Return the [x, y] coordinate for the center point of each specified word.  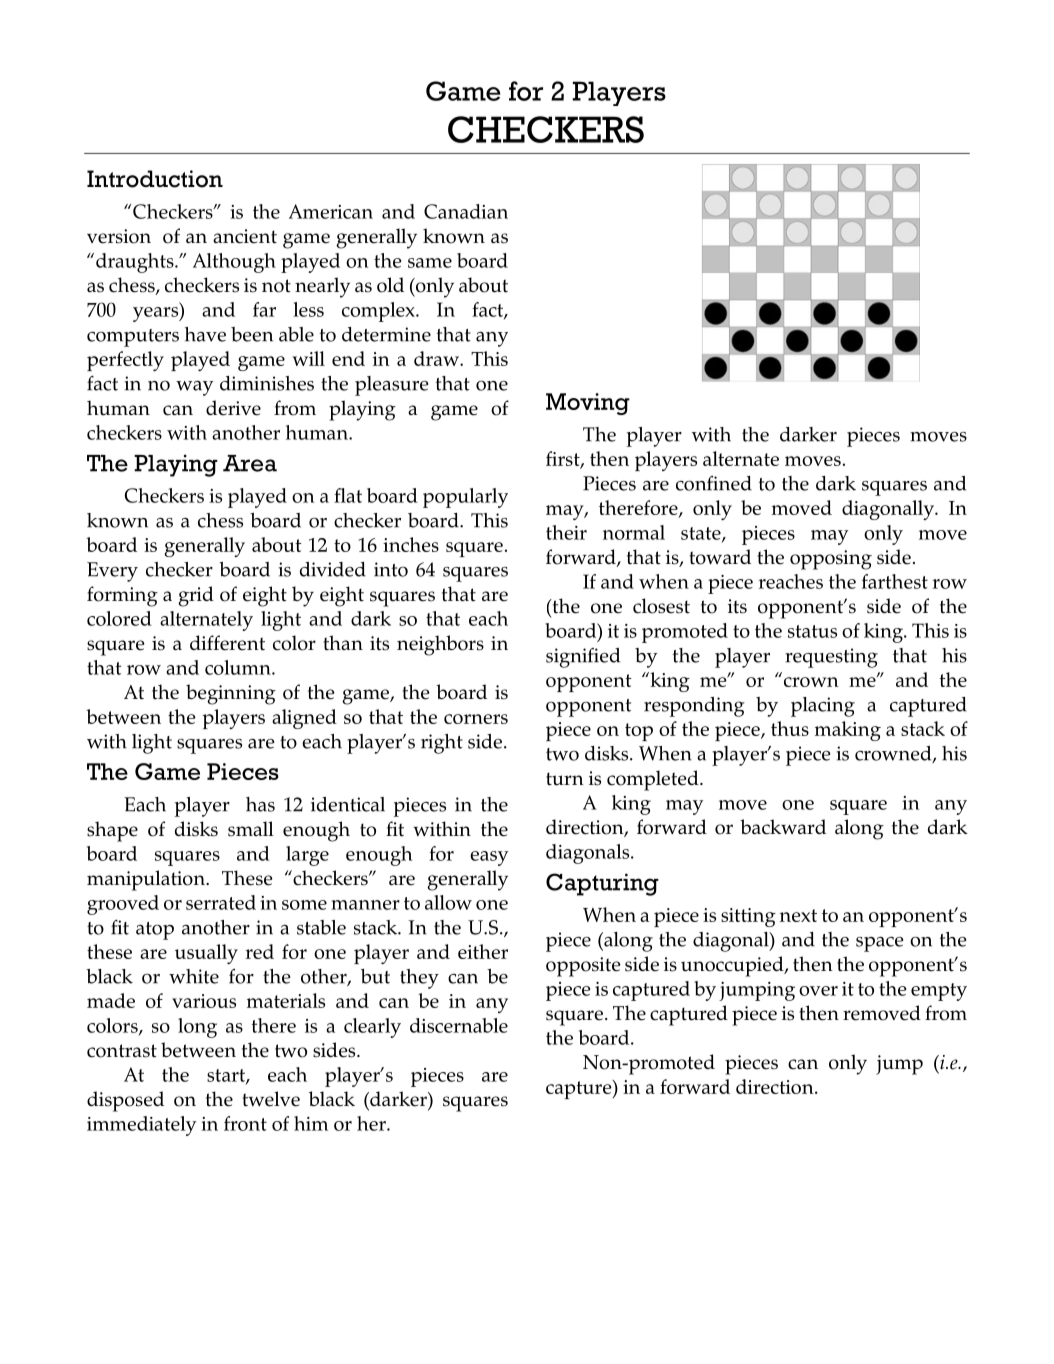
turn [565, 779]
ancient [245, 236]
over [818, 991]
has [260, 804]
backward [783, 827]
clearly [372, 1028]
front [245, 1123]
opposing [831, 560]
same [430, 263]
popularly [465, 498]
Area [250, 463]
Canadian [466, 211]
